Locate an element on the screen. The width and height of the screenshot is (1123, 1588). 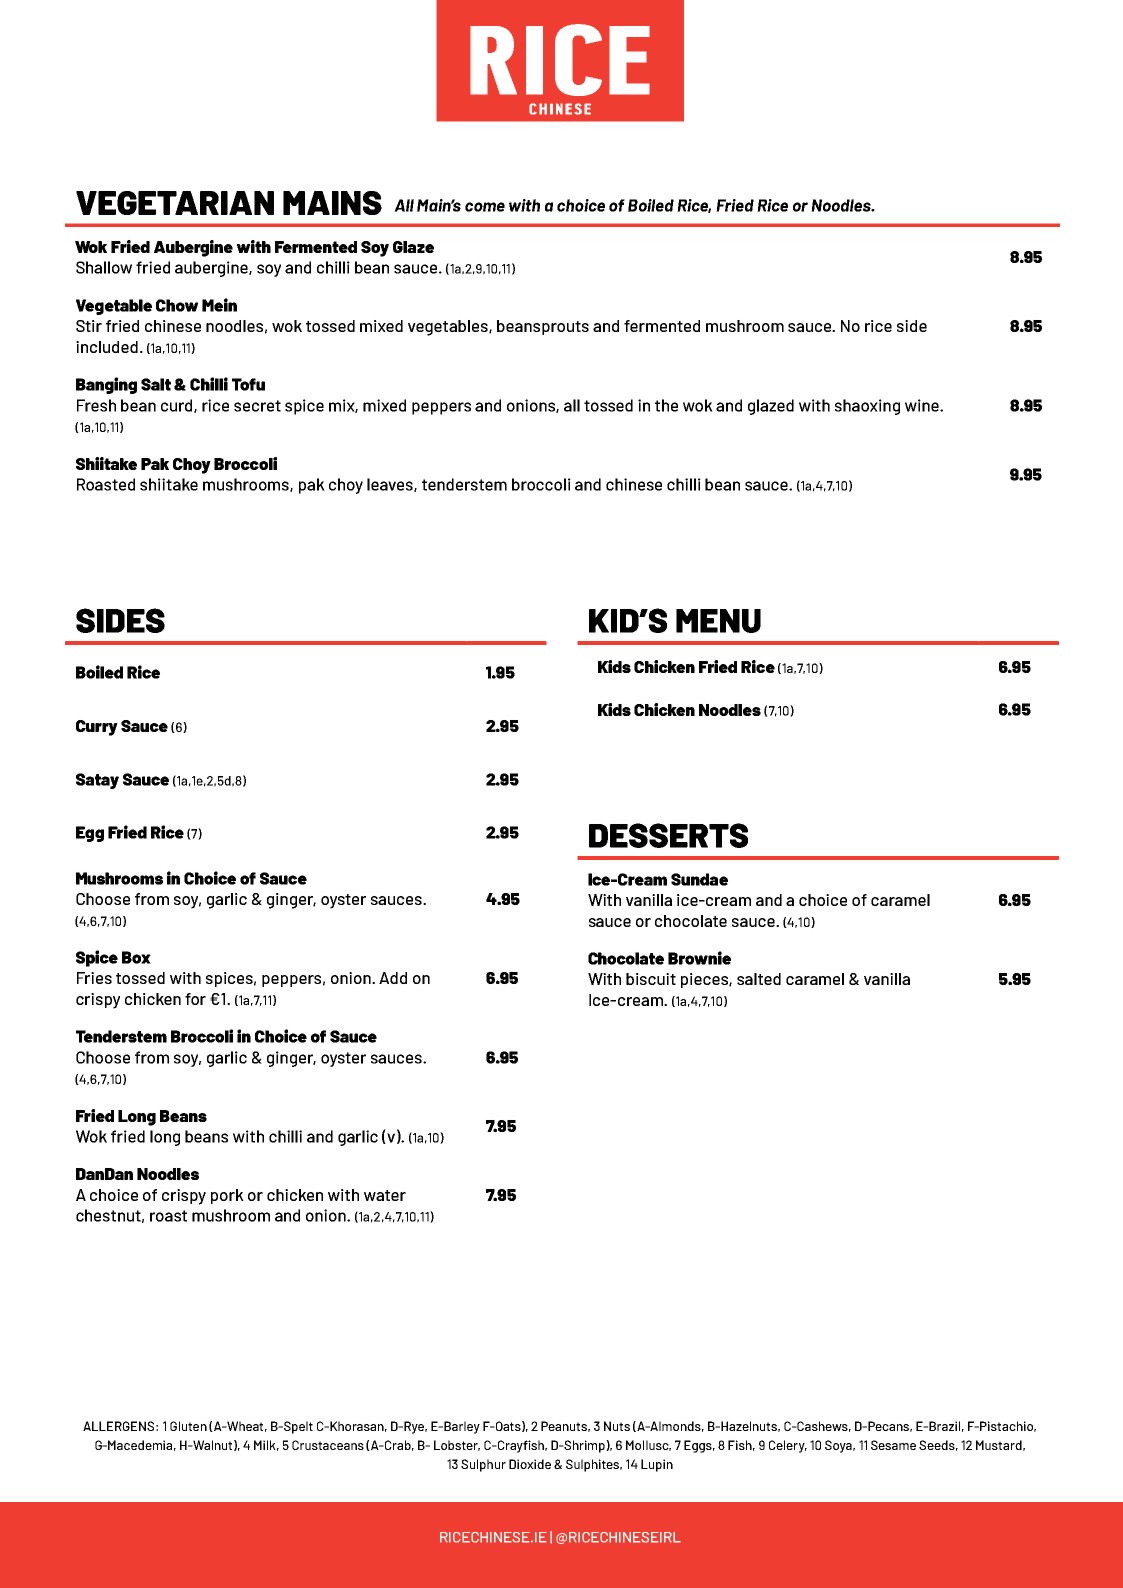
pork is located at coordinates (227, 1196).
